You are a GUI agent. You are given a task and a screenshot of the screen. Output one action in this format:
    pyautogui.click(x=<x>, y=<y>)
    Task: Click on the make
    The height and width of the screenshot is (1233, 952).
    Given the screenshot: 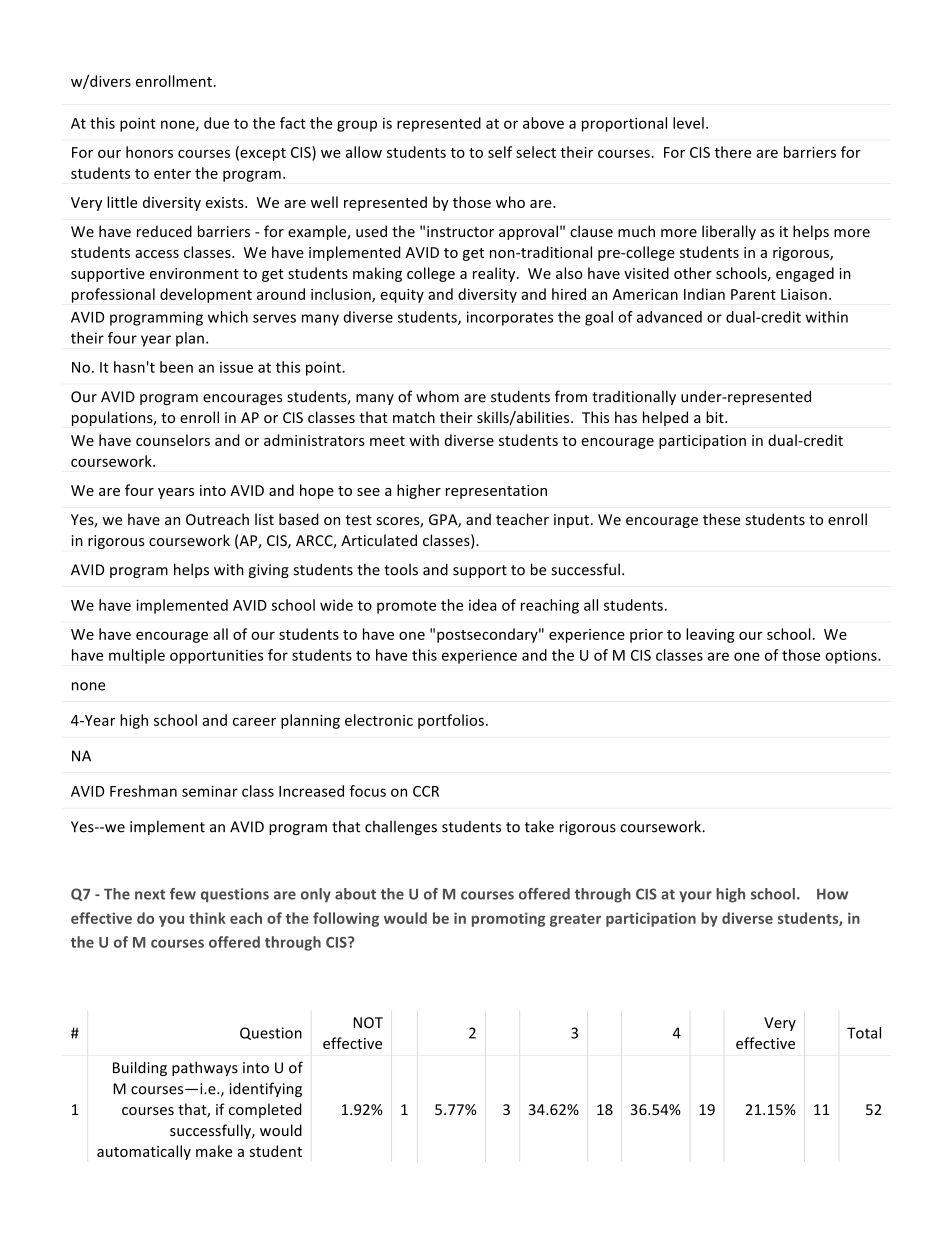 What is the action you would take?
    pyautogui.click(x=214, y=1151)
